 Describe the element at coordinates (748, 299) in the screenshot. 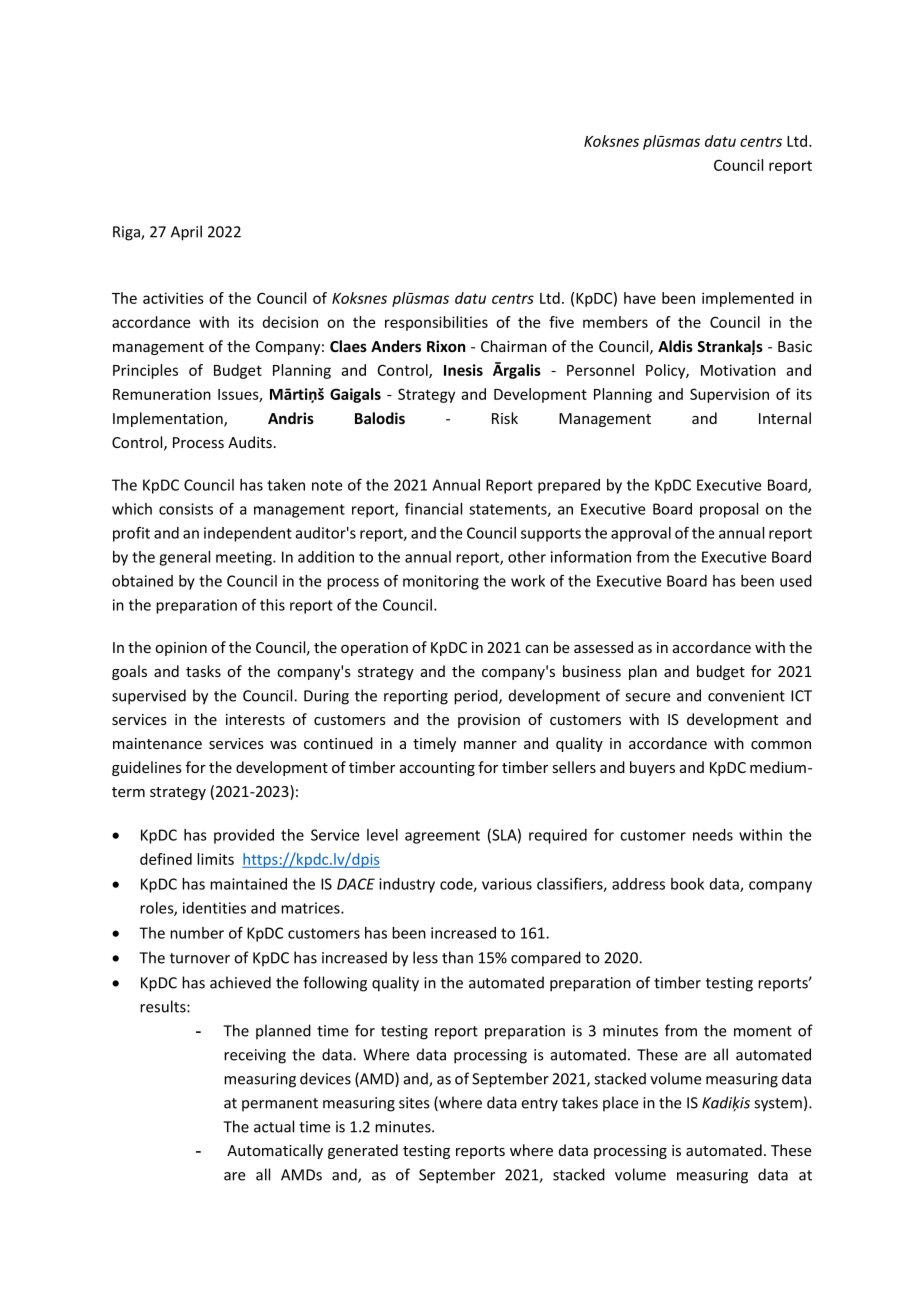

I see `implemented` at that location.
